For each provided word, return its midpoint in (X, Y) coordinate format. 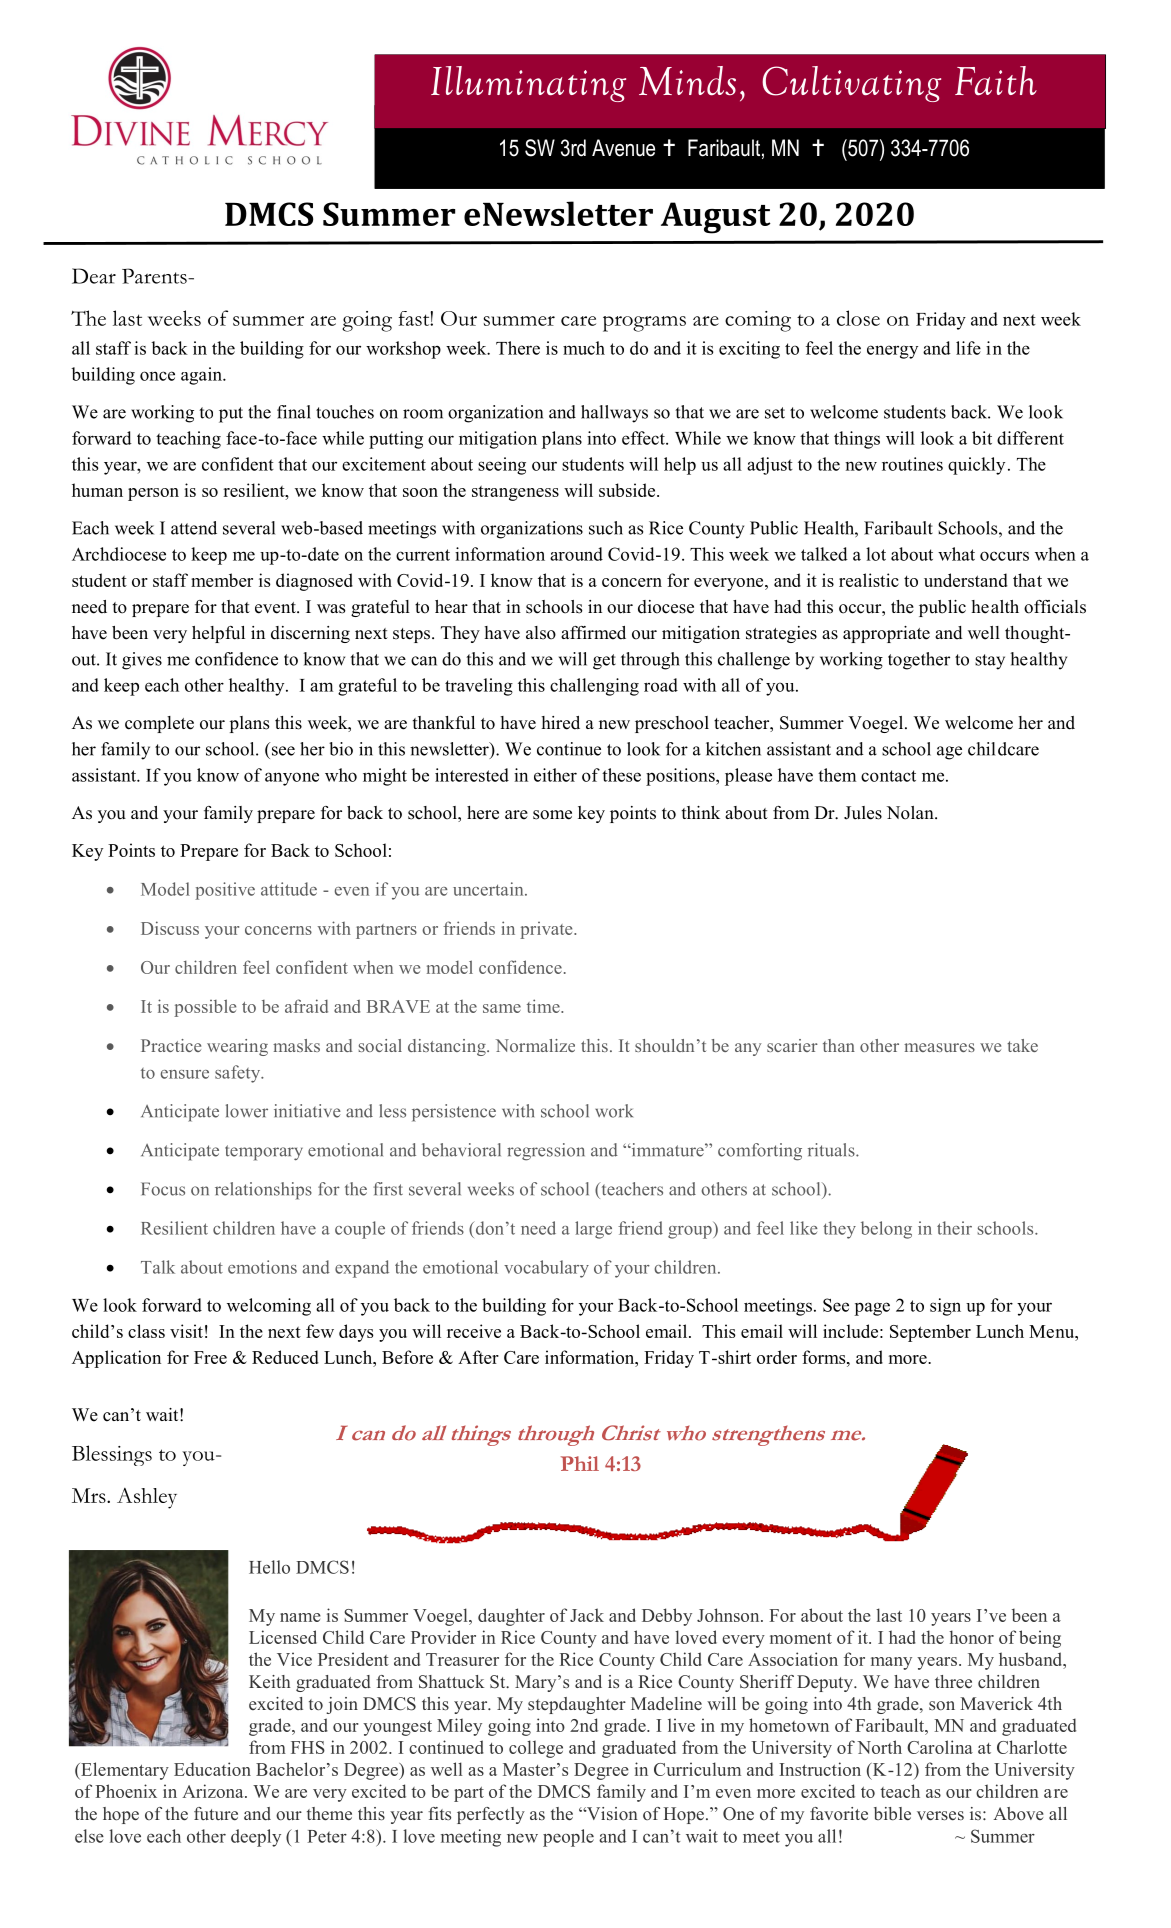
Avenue (623, 148)
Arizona (214, 1791)
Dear (94, 276)
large (593, 1230)
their (954, 1228)
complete (159, 724)
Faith (996, 80)
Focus (163, 1189)
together (919, 661)
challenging (594, 687)
